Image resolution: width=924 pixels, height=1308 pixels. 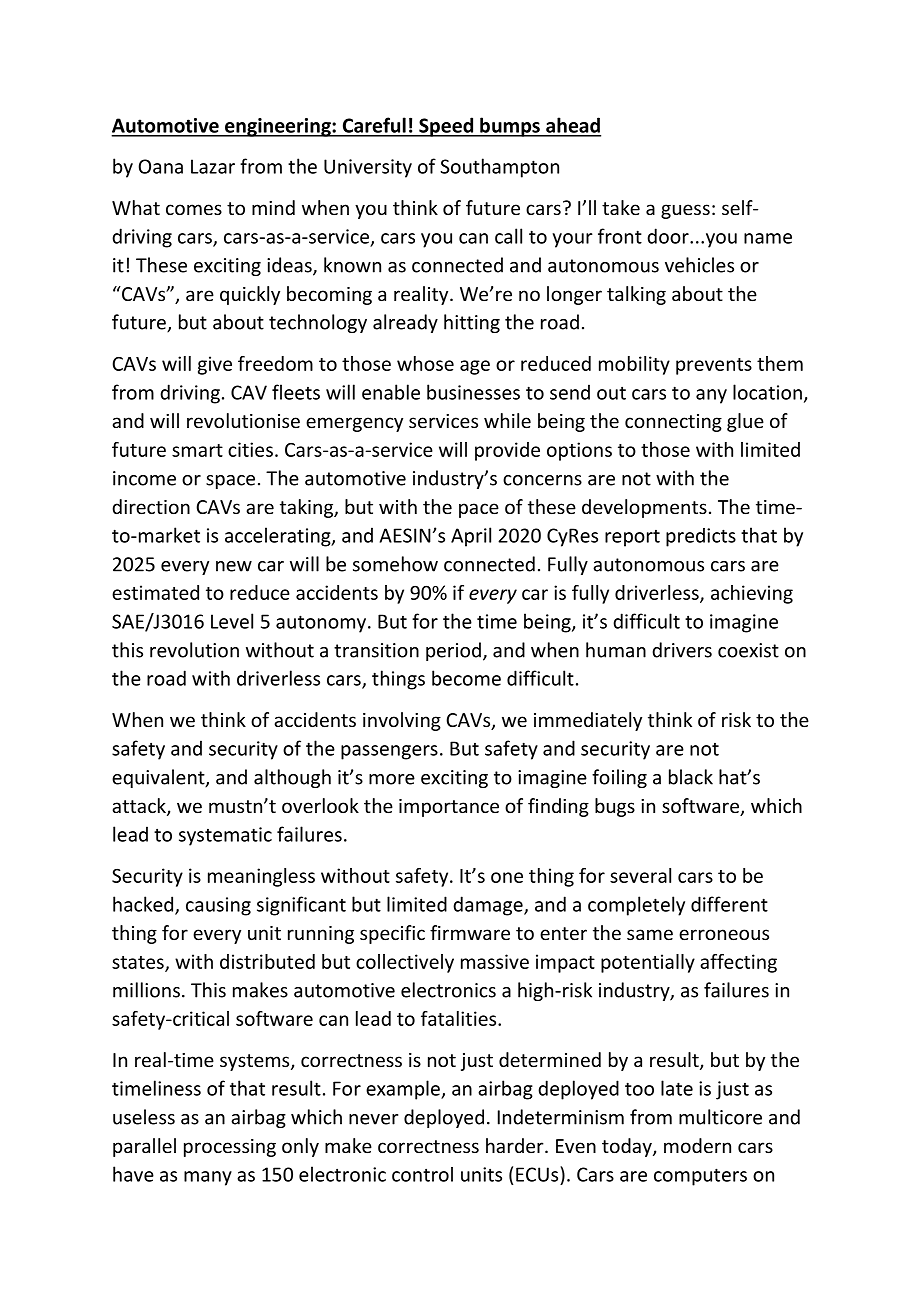 I want to click on guess, so click(x=685, y=211).
